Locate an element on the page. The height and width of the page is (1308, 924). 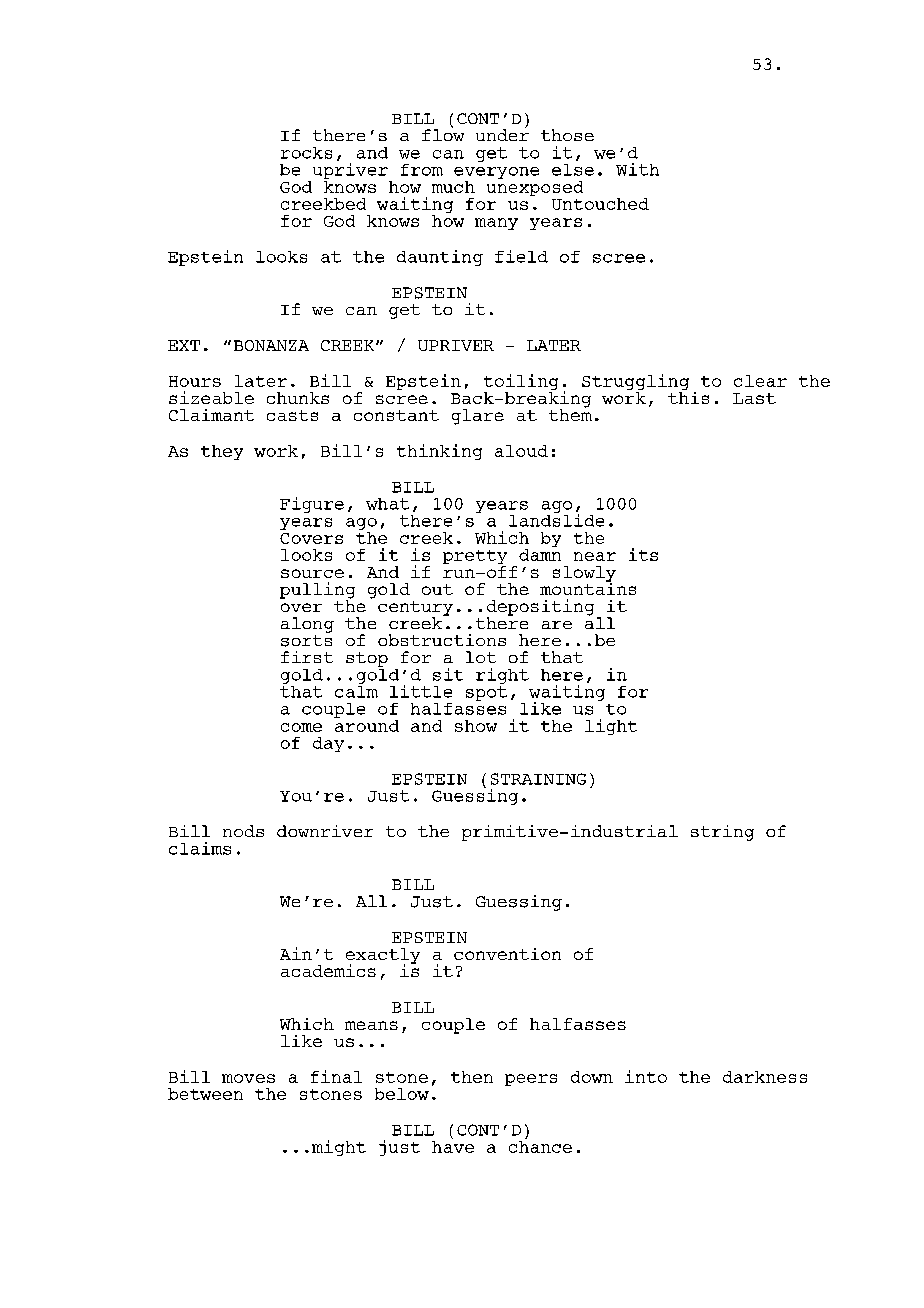
With is located at coordinates (637, 169).
